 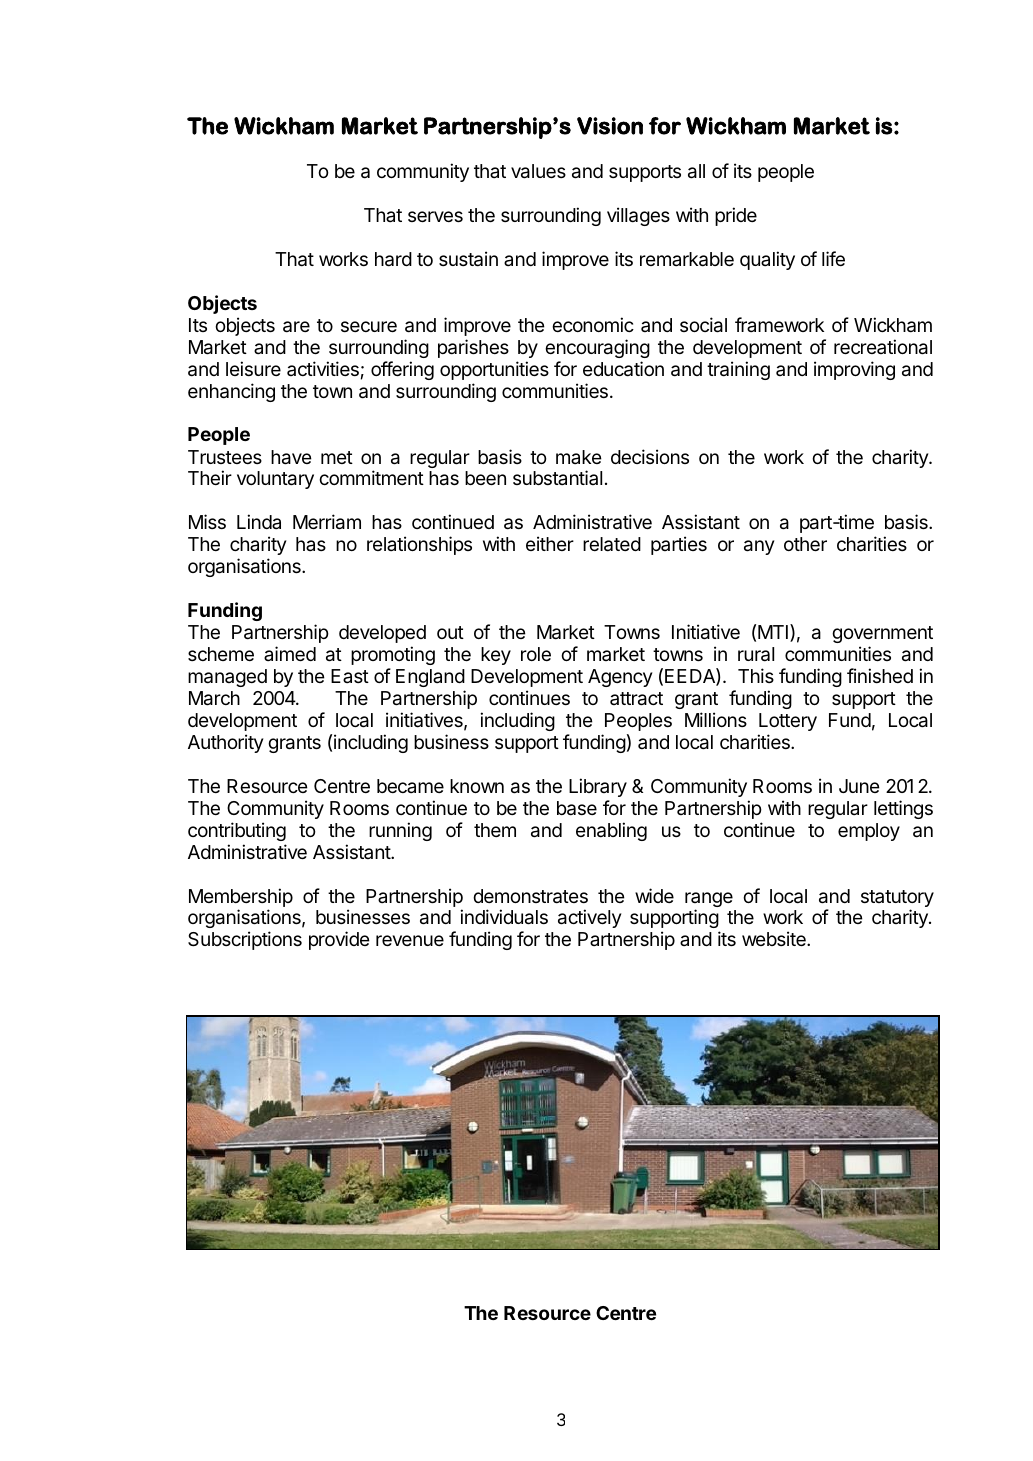 I want to click on all, so click(x=696, y=171).
